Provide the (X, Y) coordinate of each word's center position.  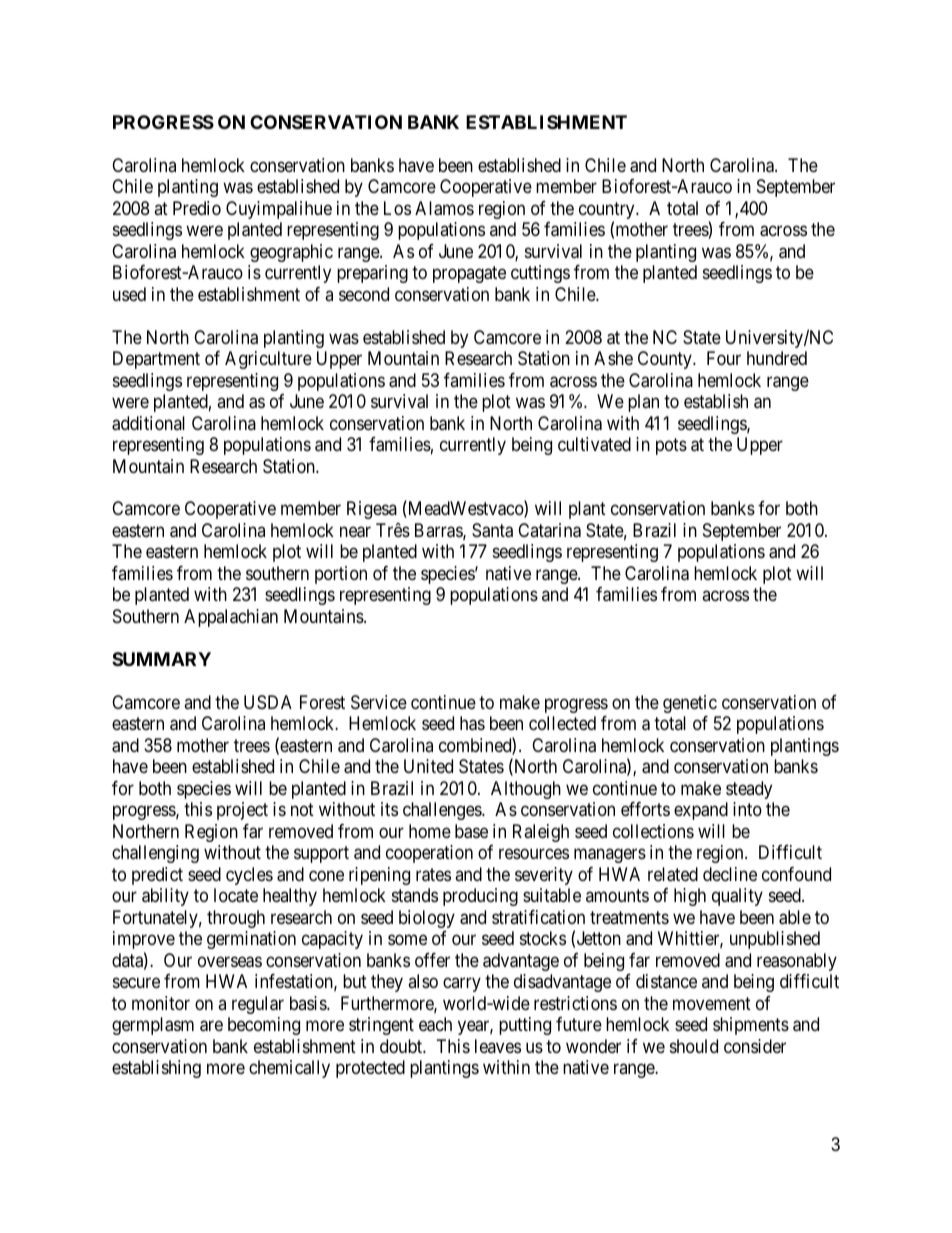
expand (701, 811)
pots (671, 446)
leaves (498, 1046)
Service (379, 702)
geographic (291, 253)
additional (148, 423)
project (242, 811)
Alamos (444, 208)
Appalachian (231, 618)
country (608, 212)
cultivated (594, 444)
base (471, 831)
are (211, 1026)
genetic (690, 704)
